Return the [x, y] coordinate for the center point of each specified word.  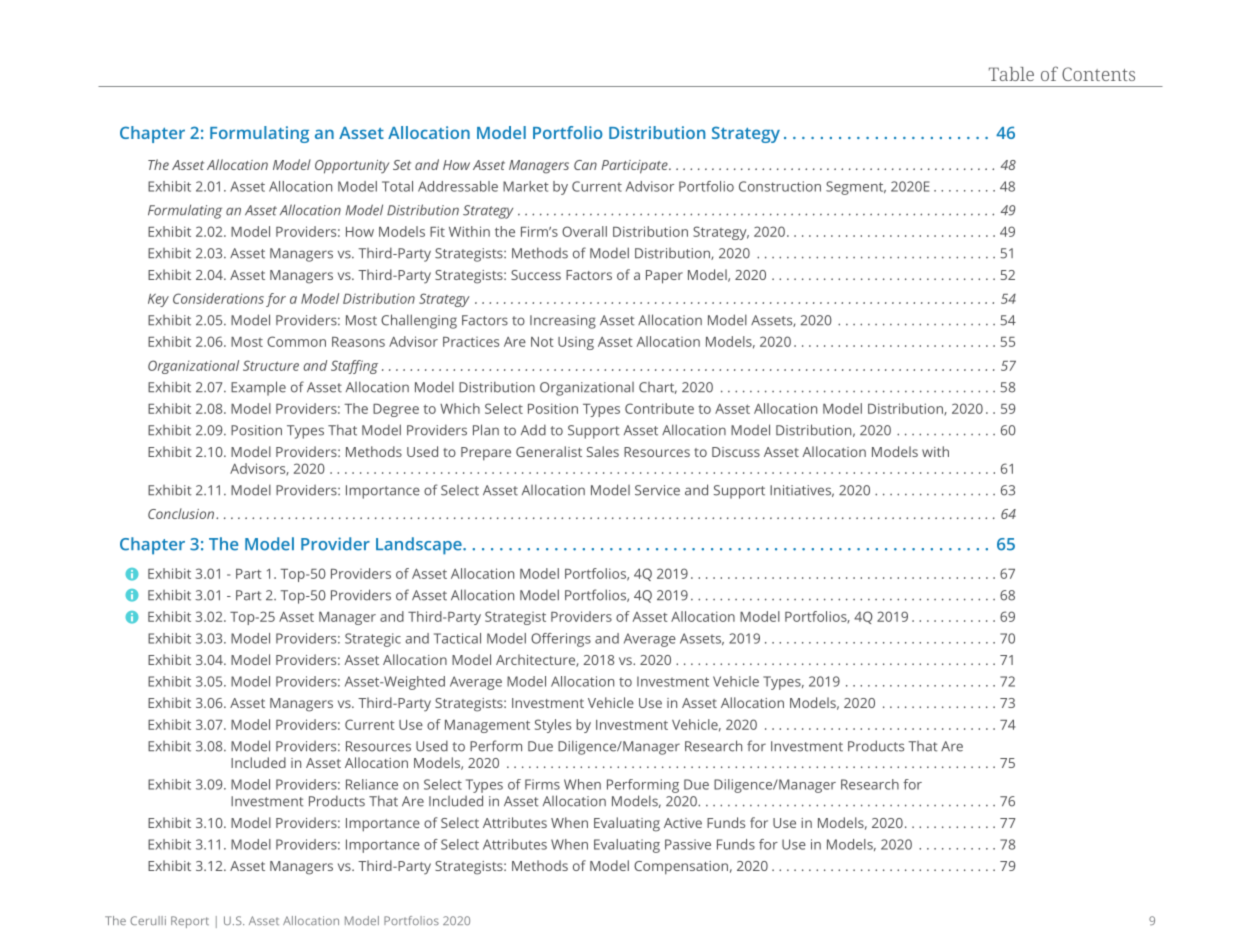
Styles [553, 726]
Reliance [372, 784]
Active [683, 823]
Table [1011, 74]
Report [190, 922]
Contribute [659, 408]
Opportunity [352, 167]
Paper [664, 277]
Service [657, 490]
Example [258, 388]
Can [585, 165]
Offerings [561, 640]
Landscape [420, 546]
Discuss [736, 452]
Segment [856, 188]
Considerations [218, 298]
